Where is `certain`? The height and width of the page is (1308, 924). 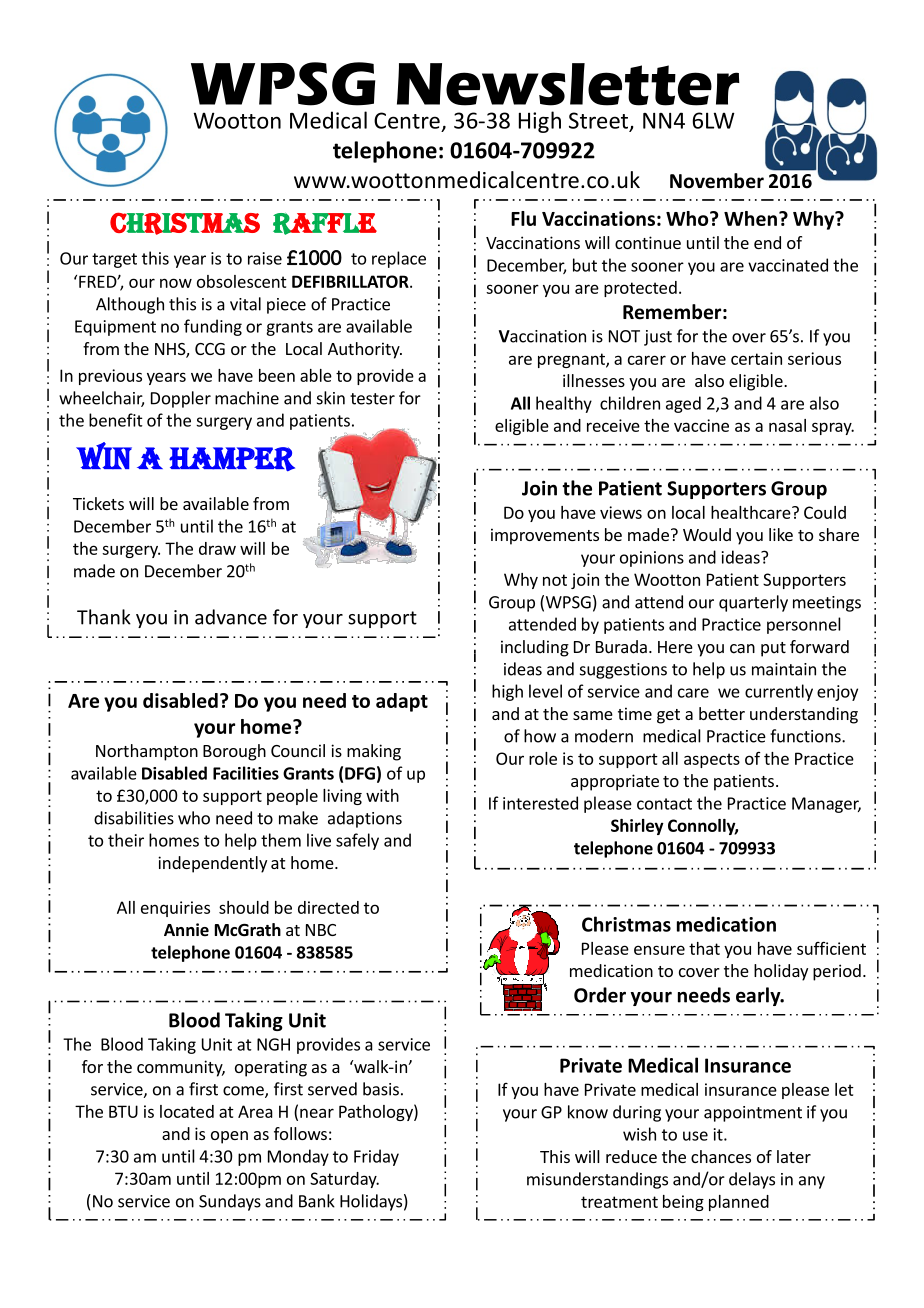
certain is located at coordinates (756, 358).
